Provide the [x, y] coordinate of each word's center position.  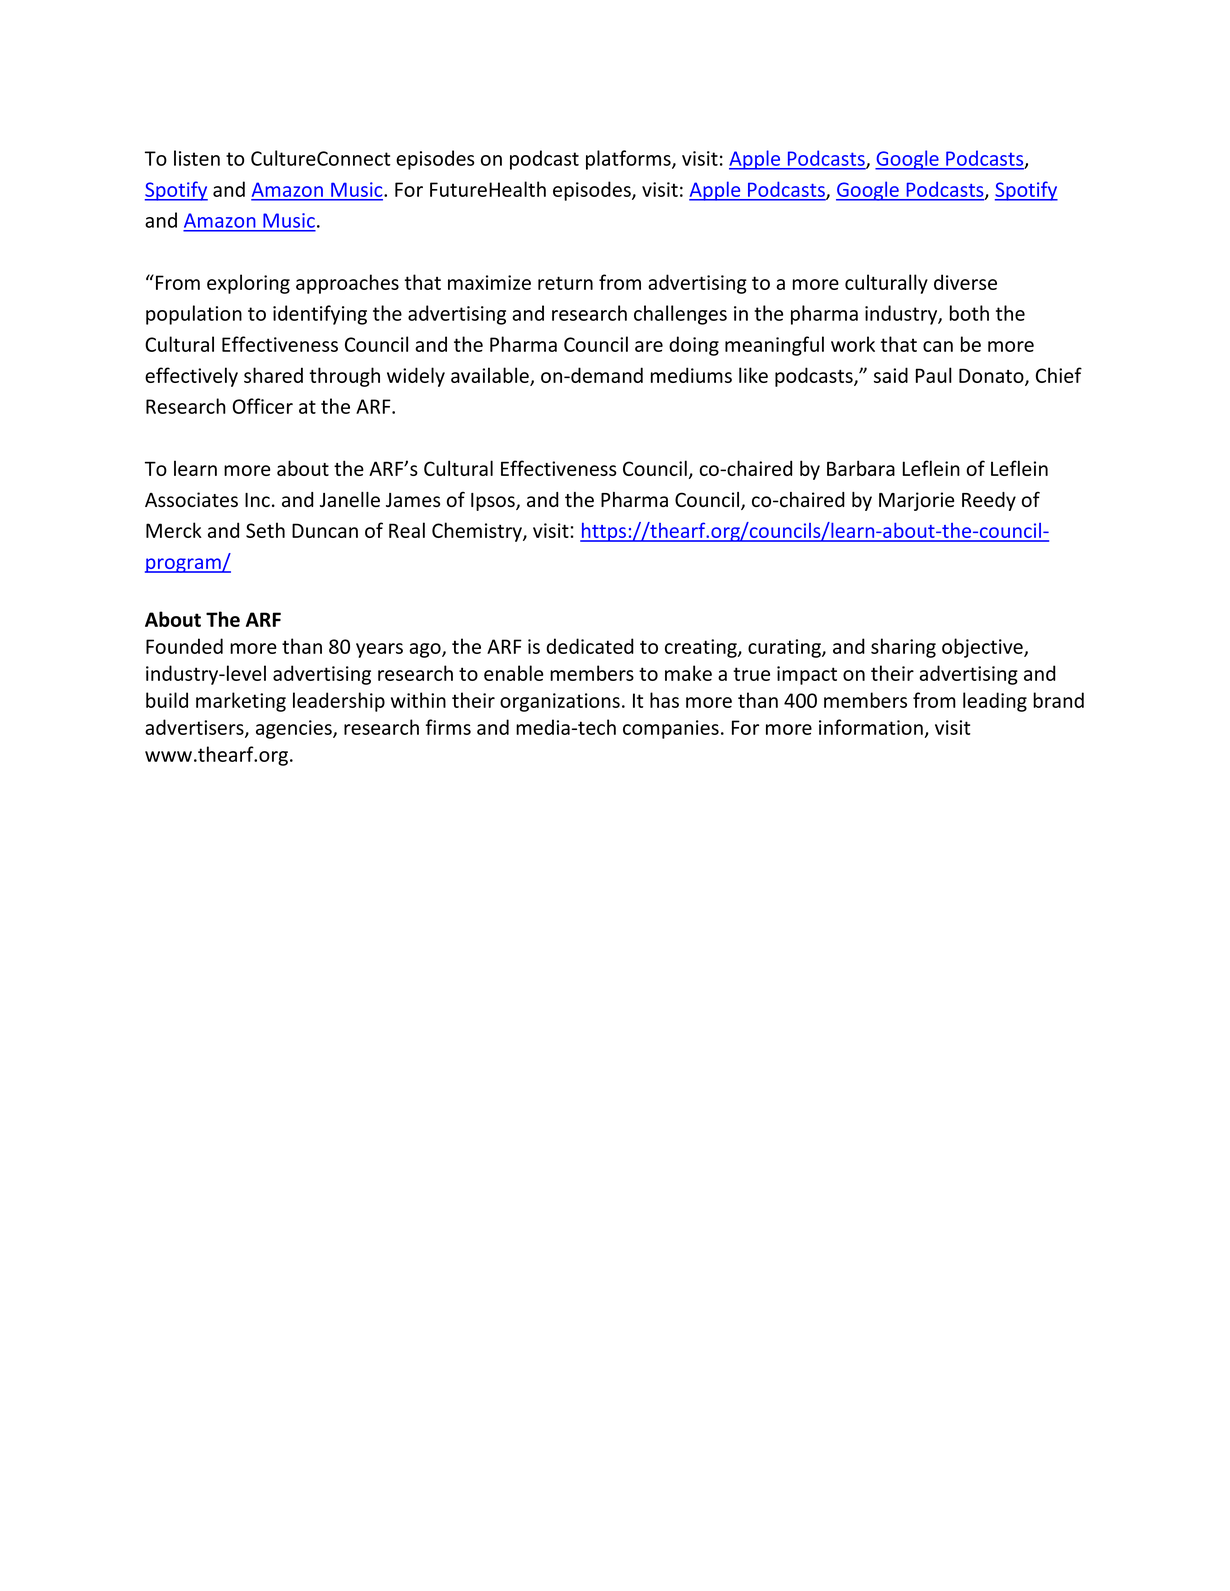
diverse [965, 282]
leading [995, 702]
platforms [629, 160]
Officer [263, 406]
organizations [560, 702]
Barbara [861, 468]
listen [197, 158]
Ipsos [494, 502]
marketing [241, 702]
